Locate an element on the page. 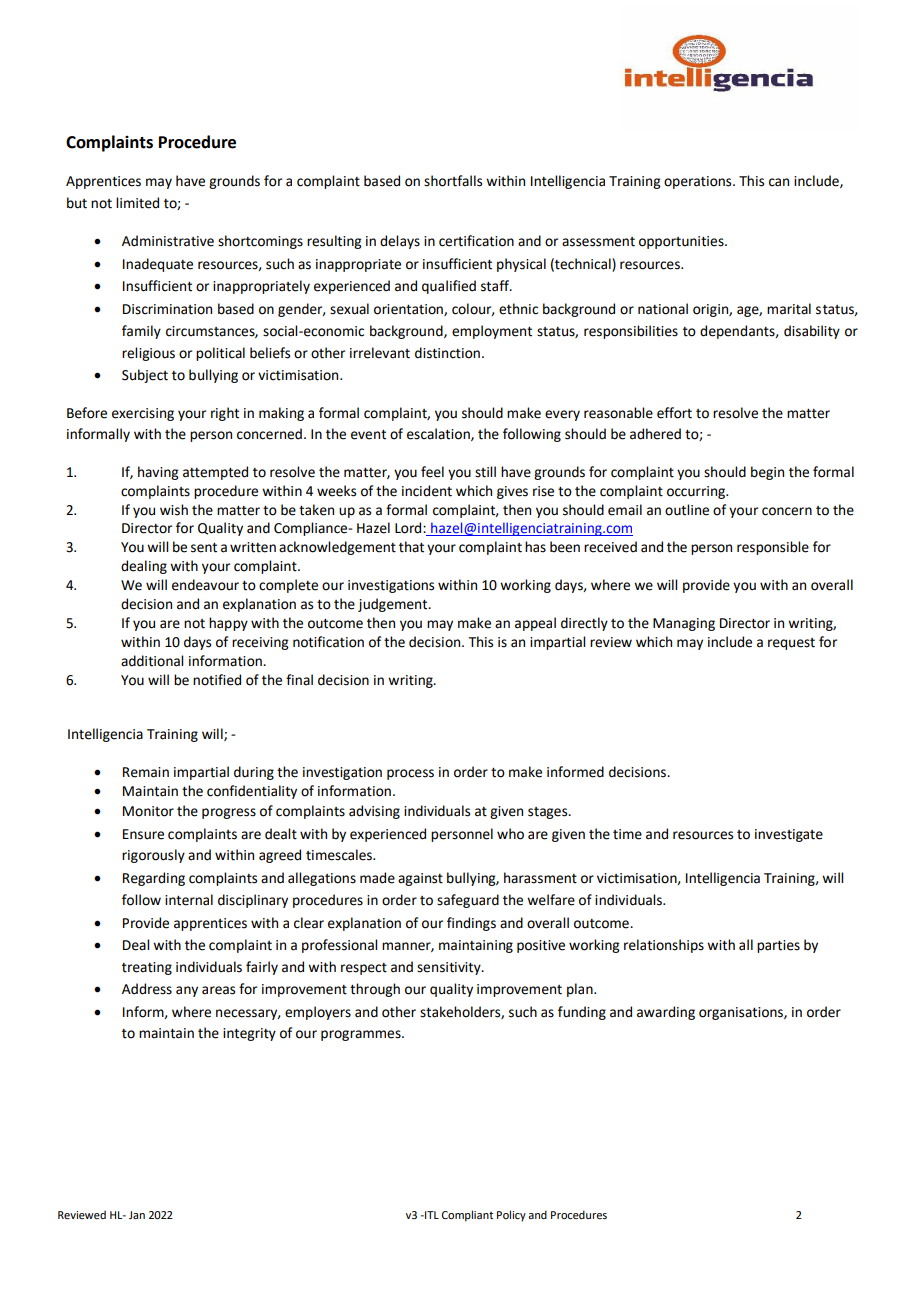 This image has width=924, height=1307. limited is located at coordinates (137, 203).
